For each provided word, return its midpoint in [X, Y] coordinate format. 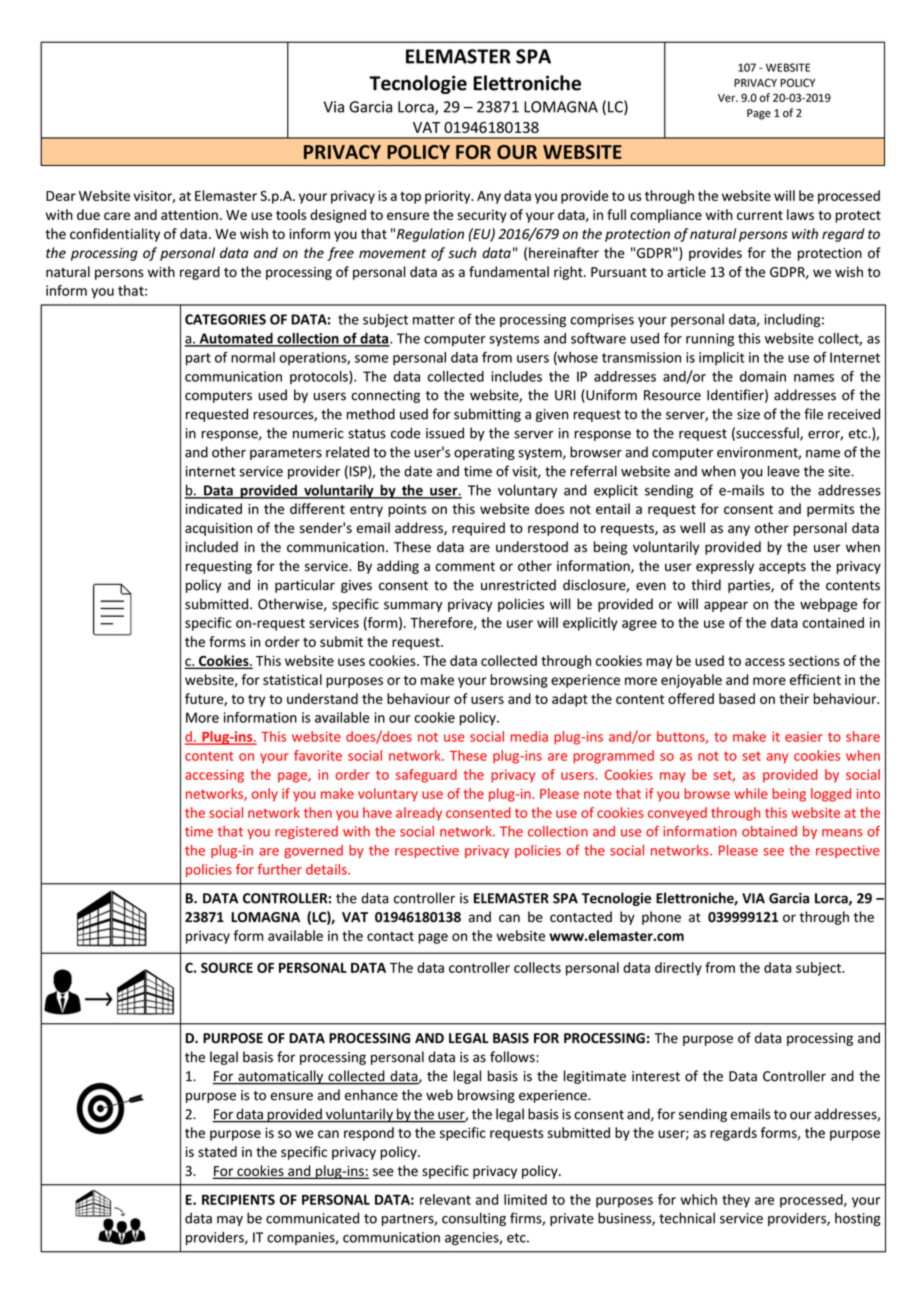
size [748, 414]
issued [445, 433]
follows [513, 1057]
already [419, 814]
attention [189, 215]
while [751, 793]
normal [253, 357]
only [265, 795]
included [212, 547]
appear [726, 606]
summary [413, 606]
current [760, 215]
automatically [281, 1077]
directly [678, 969]
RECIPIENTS [238, 1199]
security [482, 216]
